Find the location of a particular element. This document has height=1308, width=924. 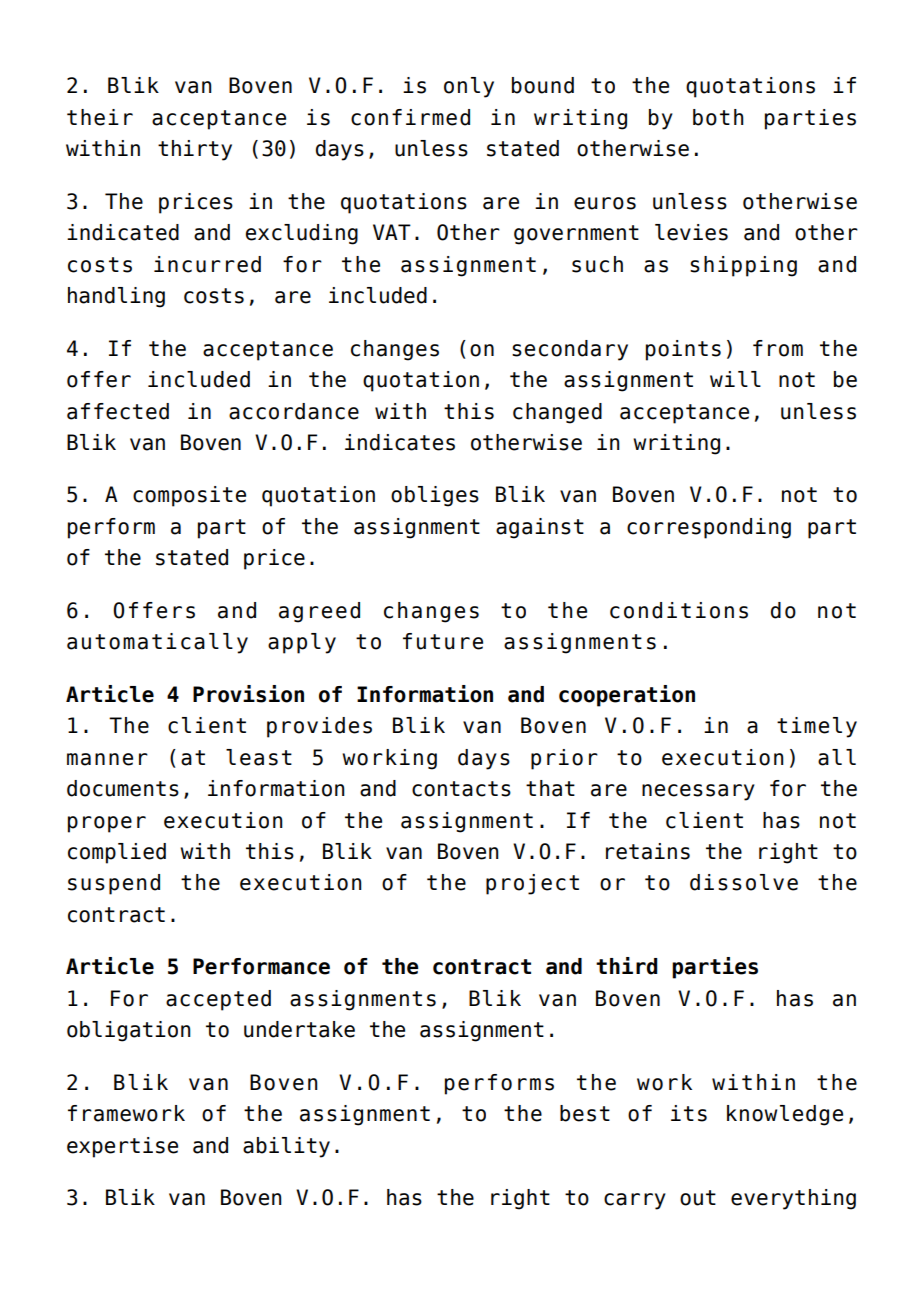

thirty is located at coordinates (195, 150).
